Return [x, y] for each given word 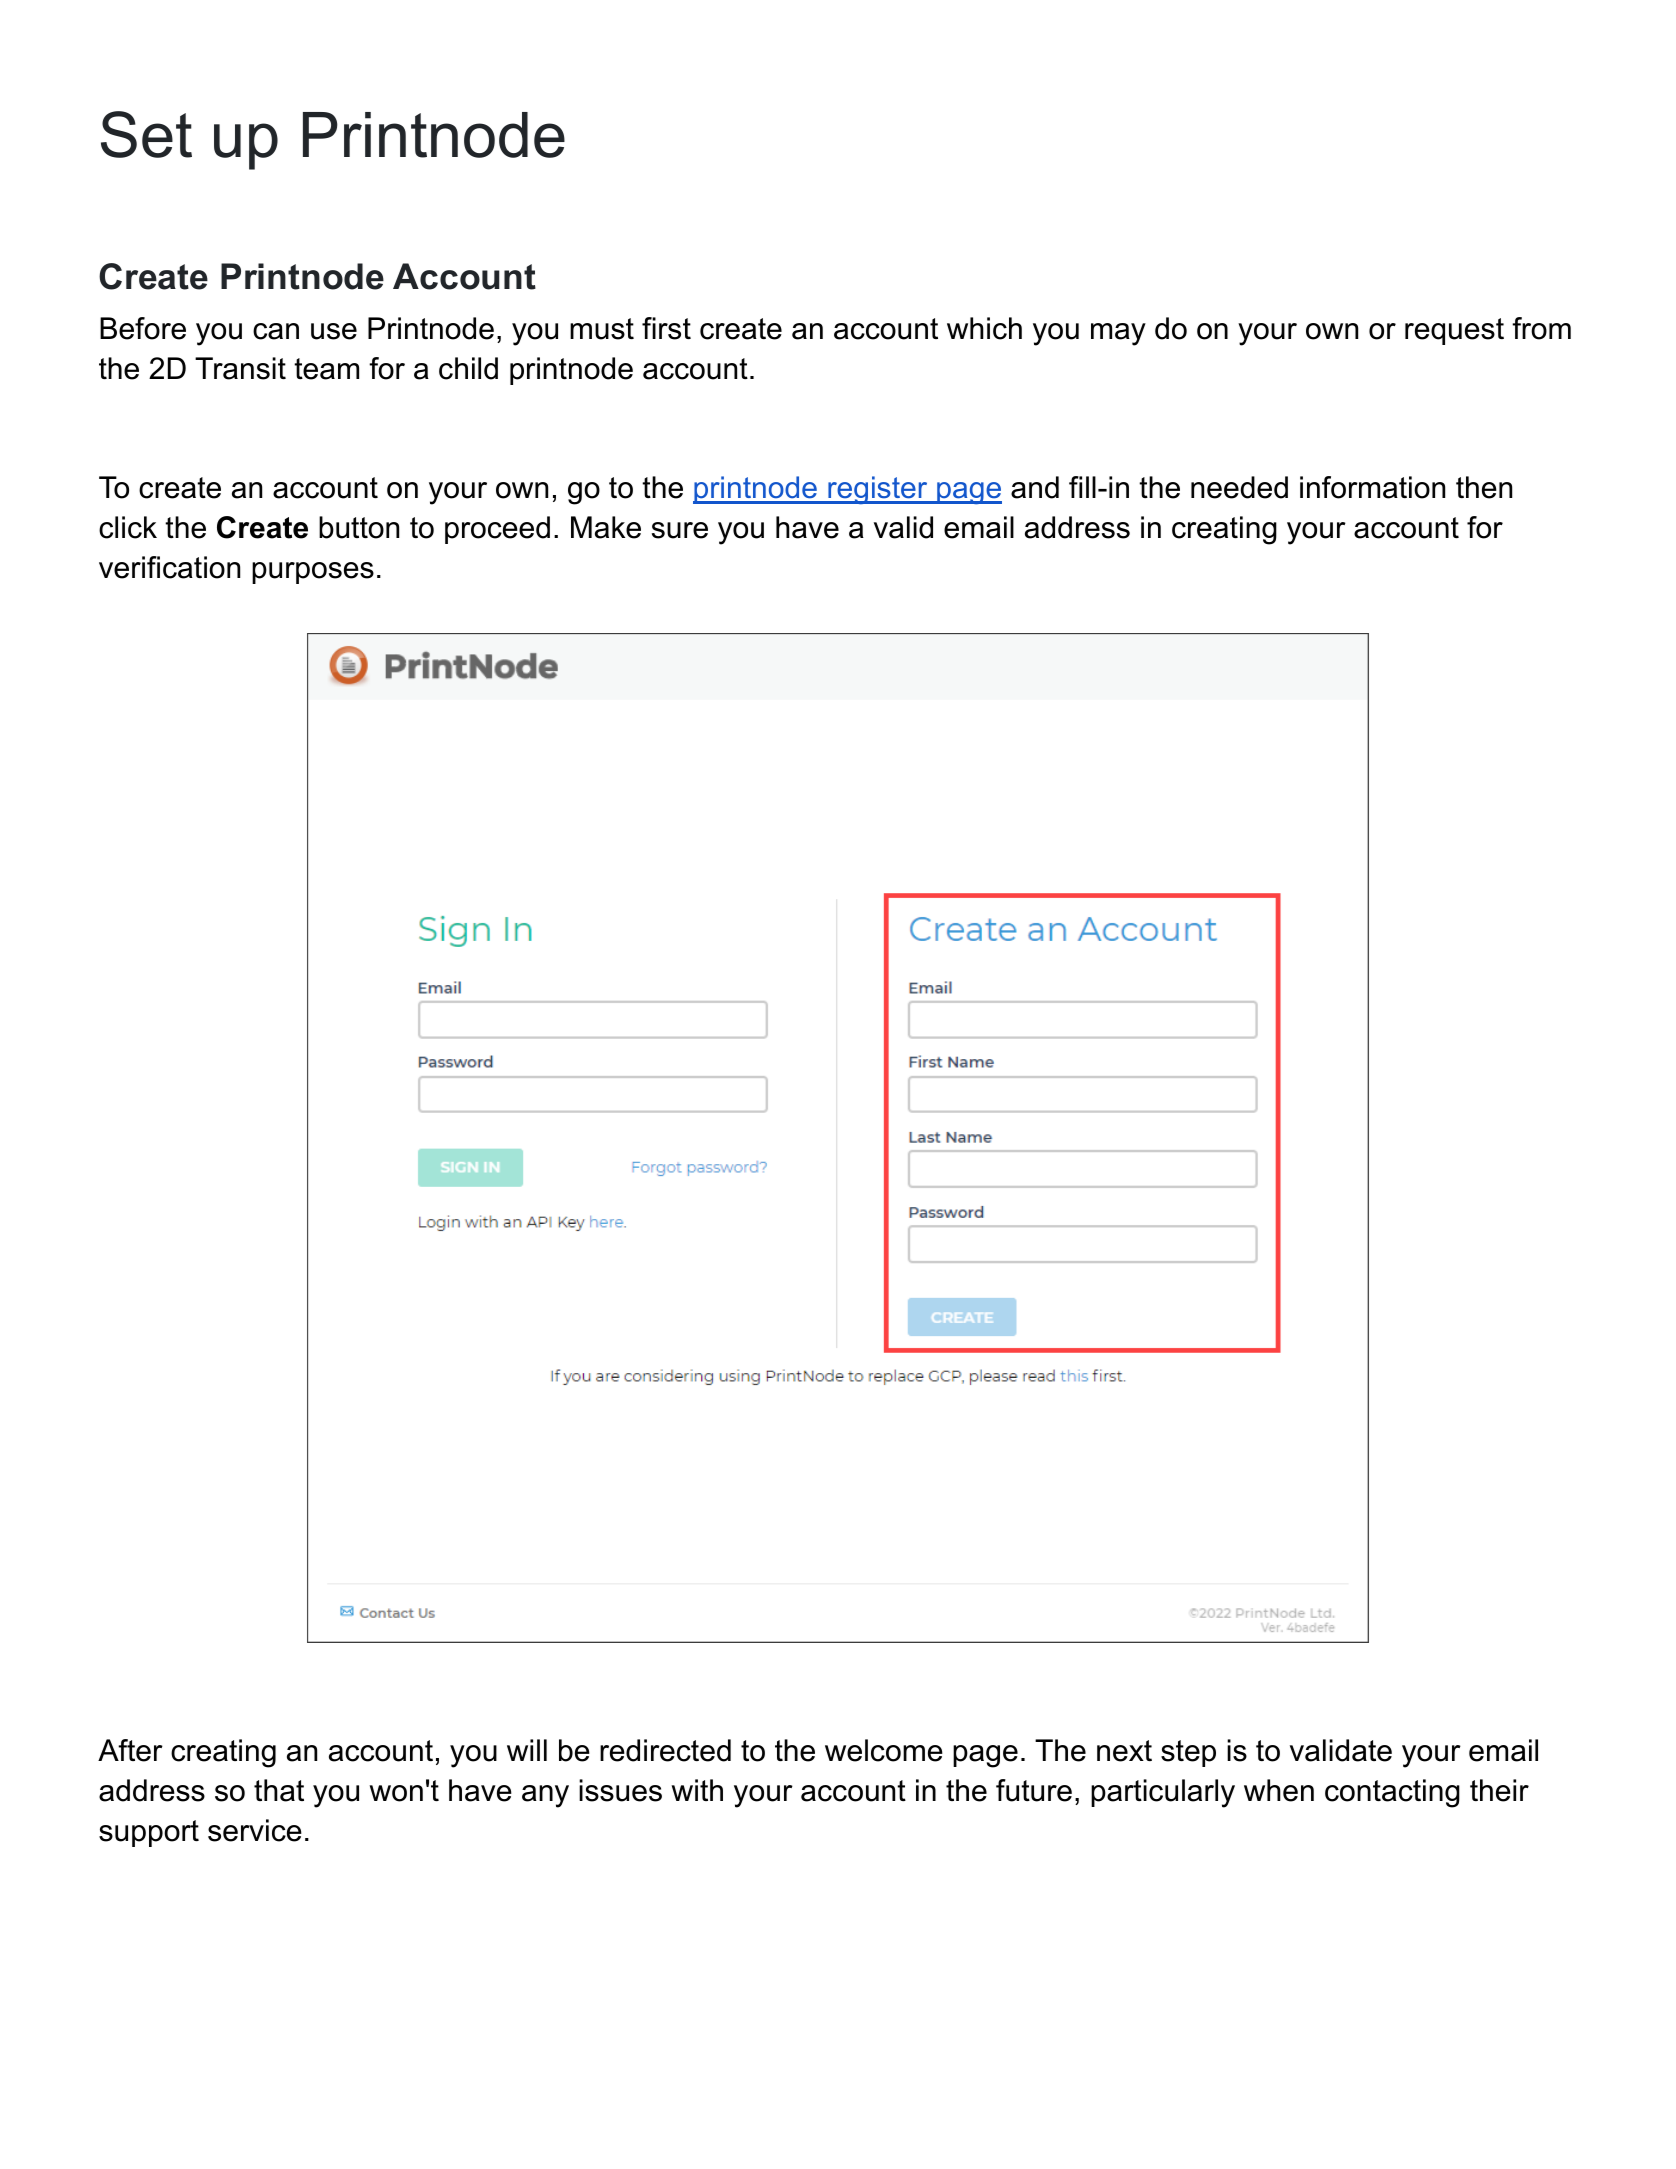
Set [146, 134]
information [1372, 487]
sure [680, 530]
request [1454, 331]
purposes [313, 573]
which [984, 328]
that [279, 1790]
